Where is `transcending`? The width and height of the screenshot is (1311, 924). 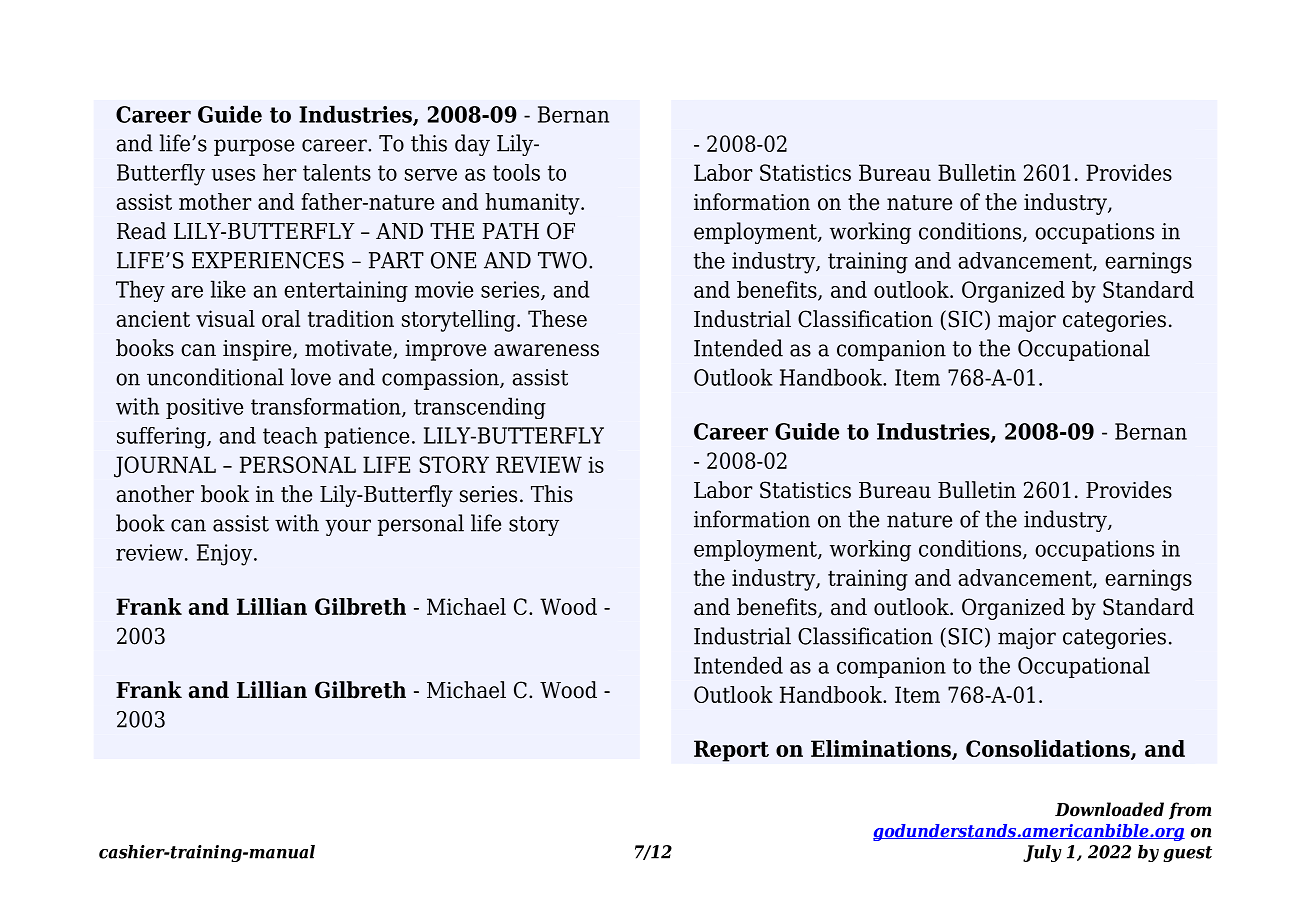
transcending is located at coordinates (480, 408).
